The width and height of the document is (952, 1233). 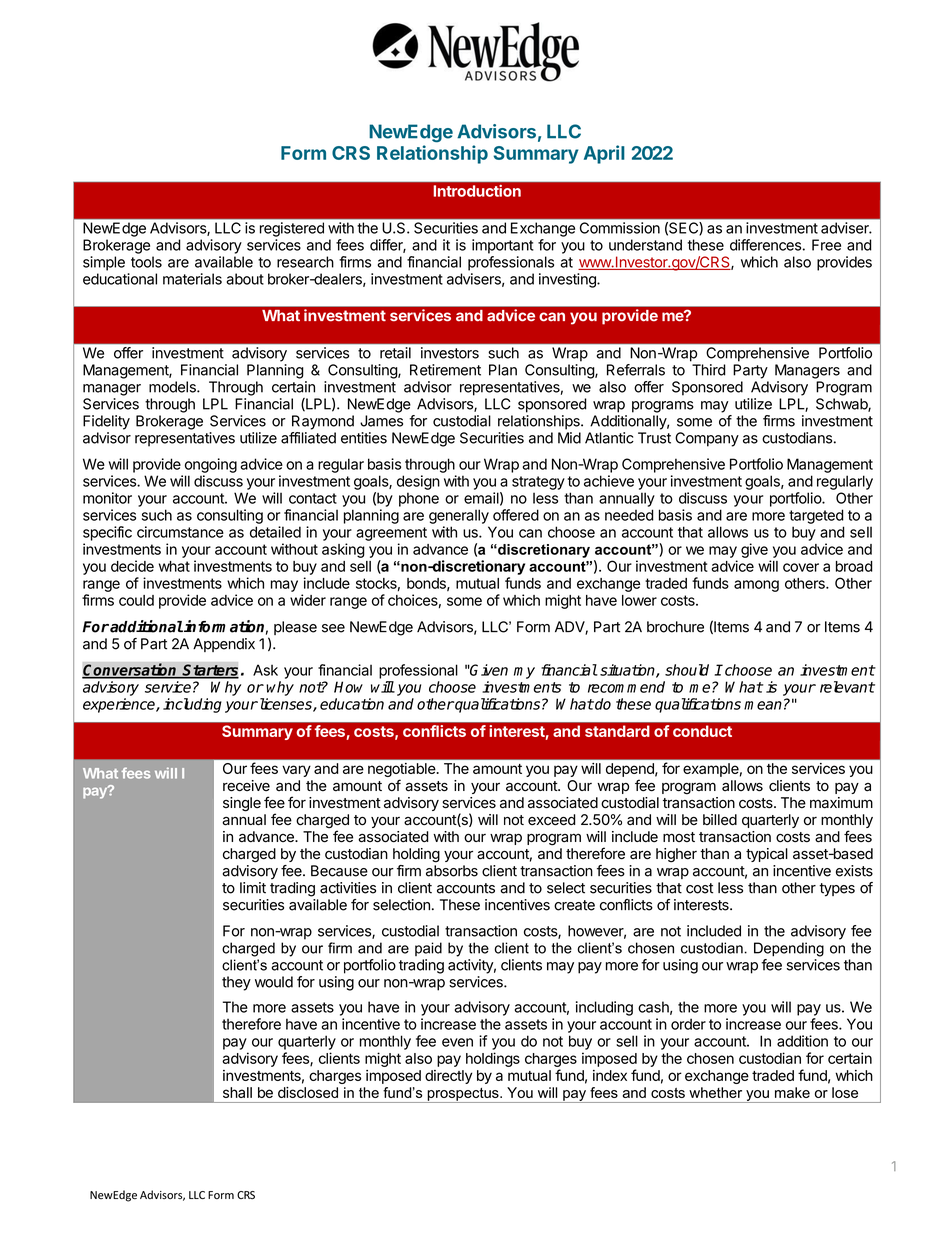 I want to click on strategy, so click(x=538, y=483).
